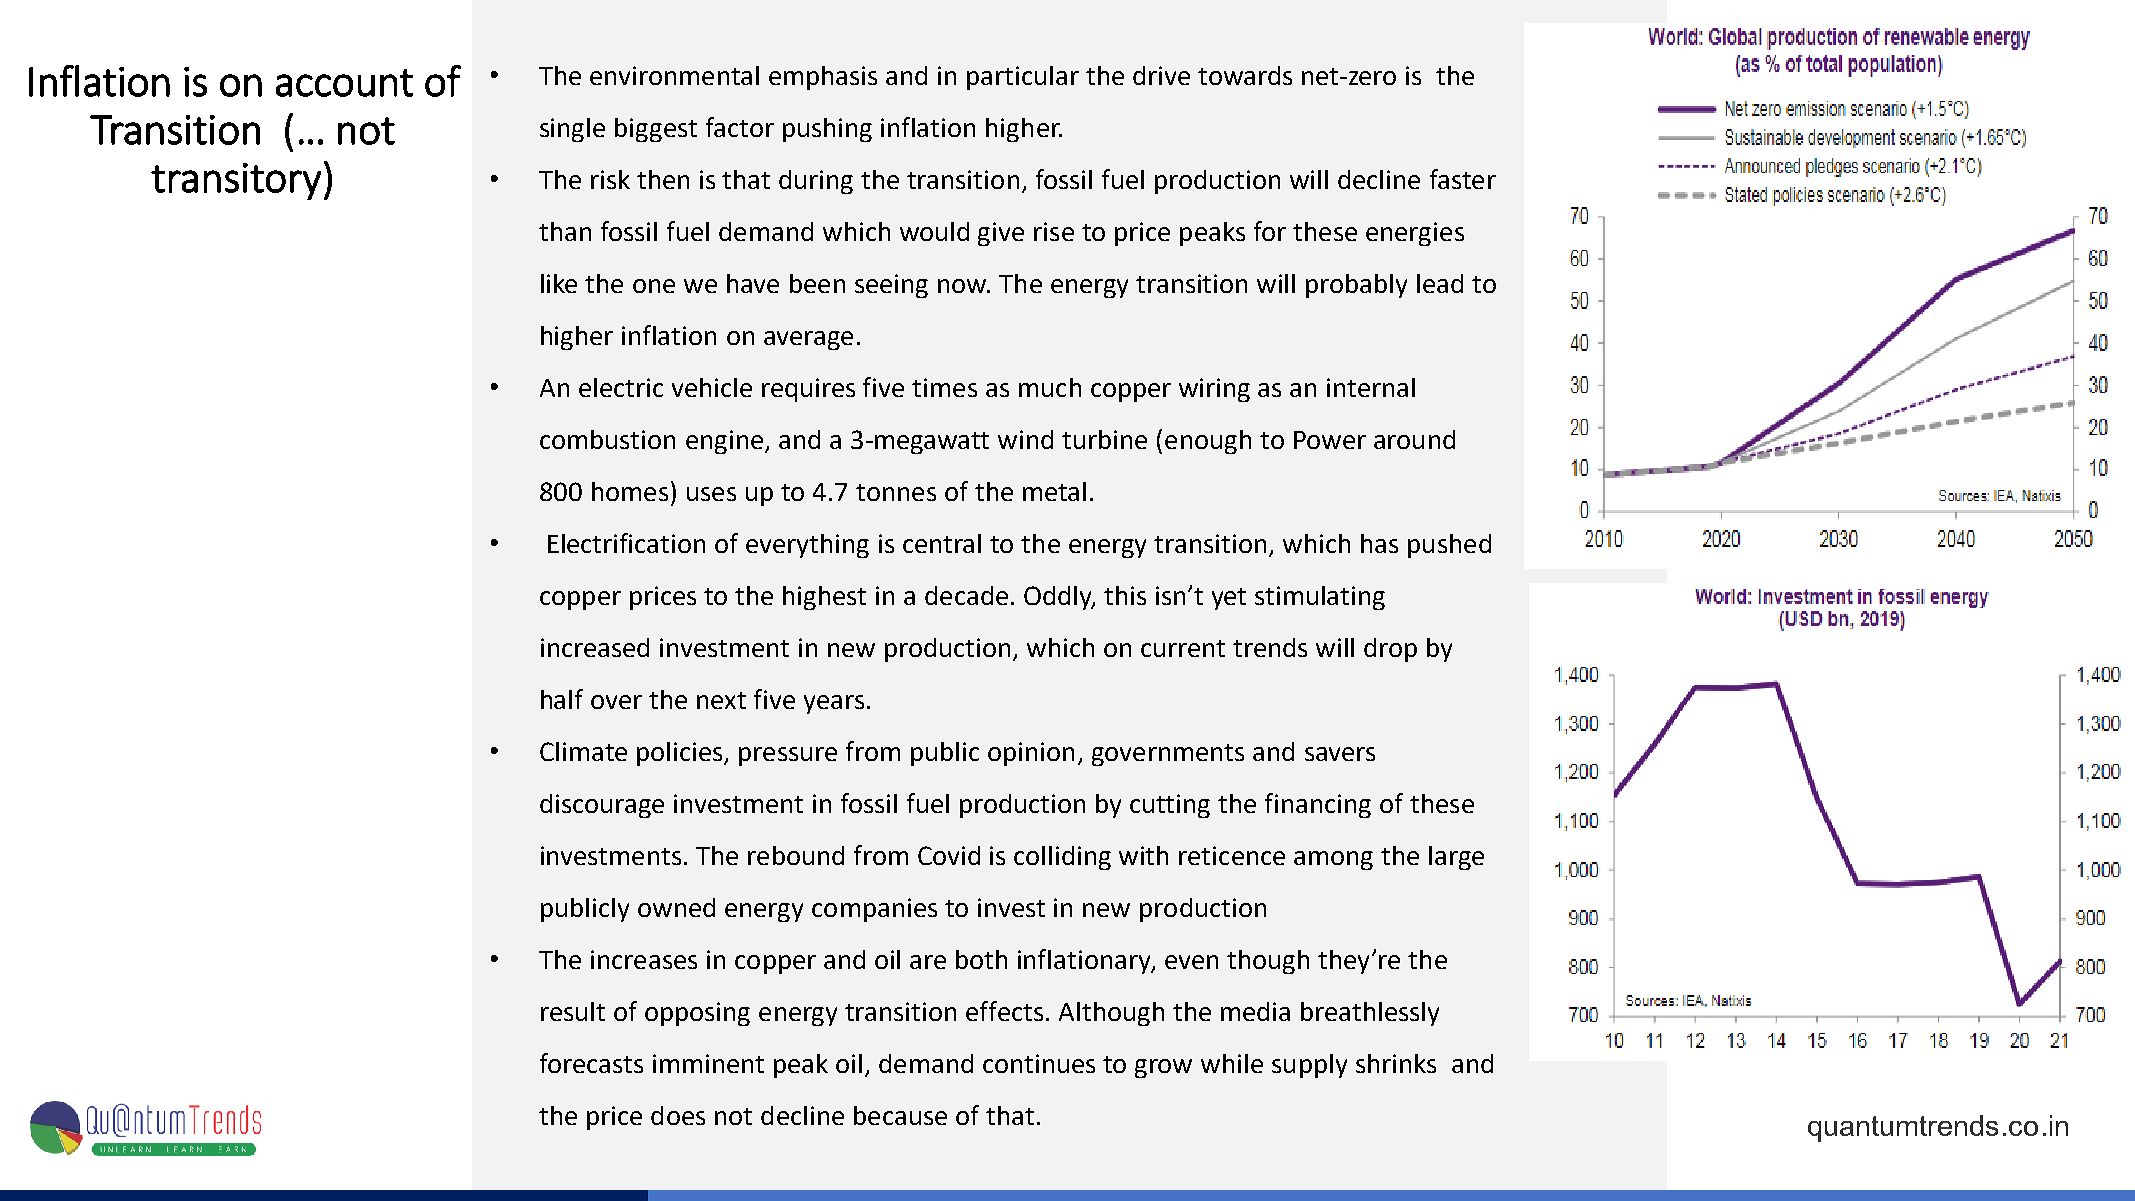  What do you see at coordinates (827, 130) in the image?
I see `pushing` at bounding box center [827, 130].
